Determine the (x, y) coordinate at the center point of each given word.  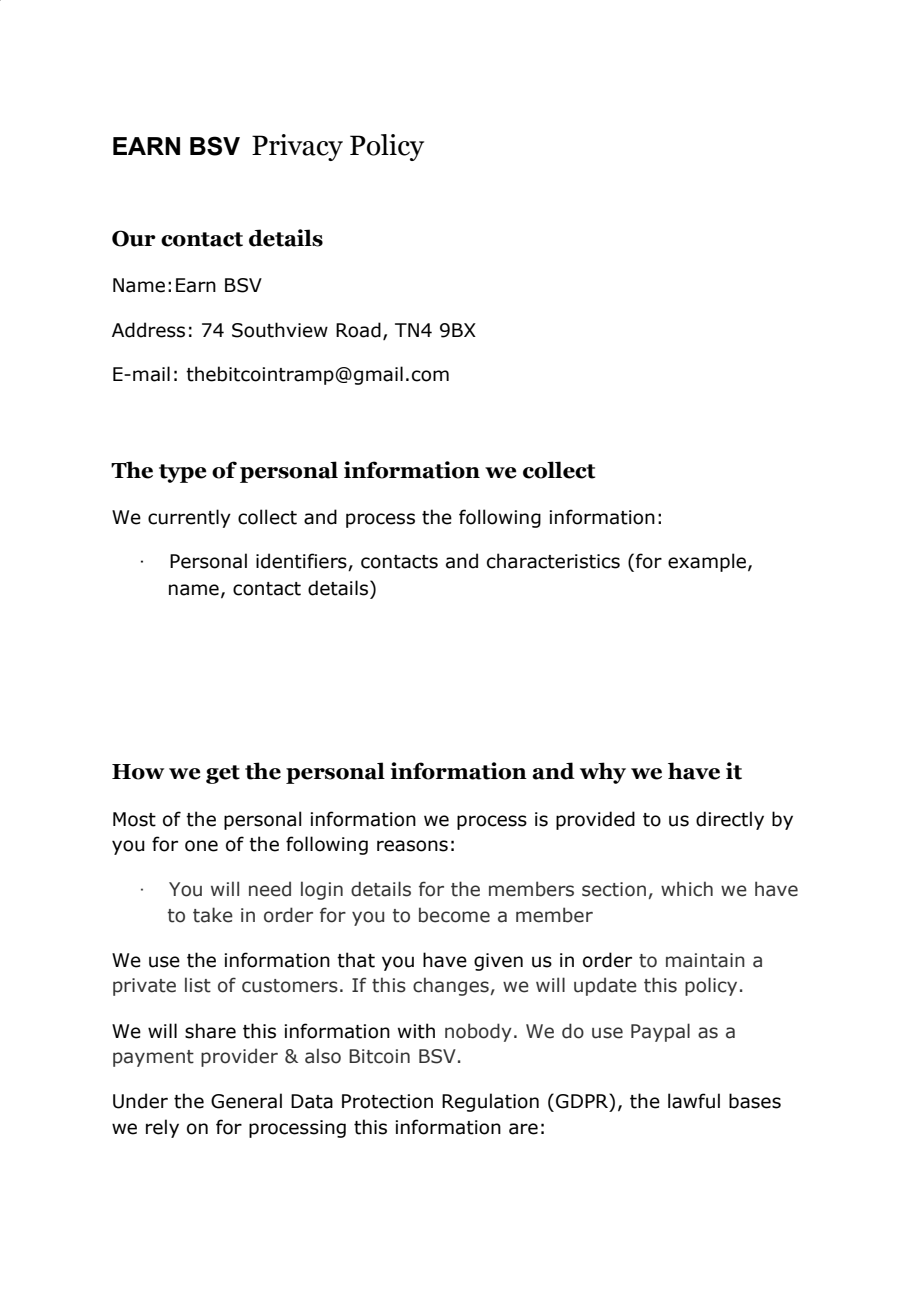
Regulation (490, 1102)
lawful (694, 1101)
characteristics (553, 561)
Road (358, 330)
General (246, 1101)
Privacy (297, 147)
